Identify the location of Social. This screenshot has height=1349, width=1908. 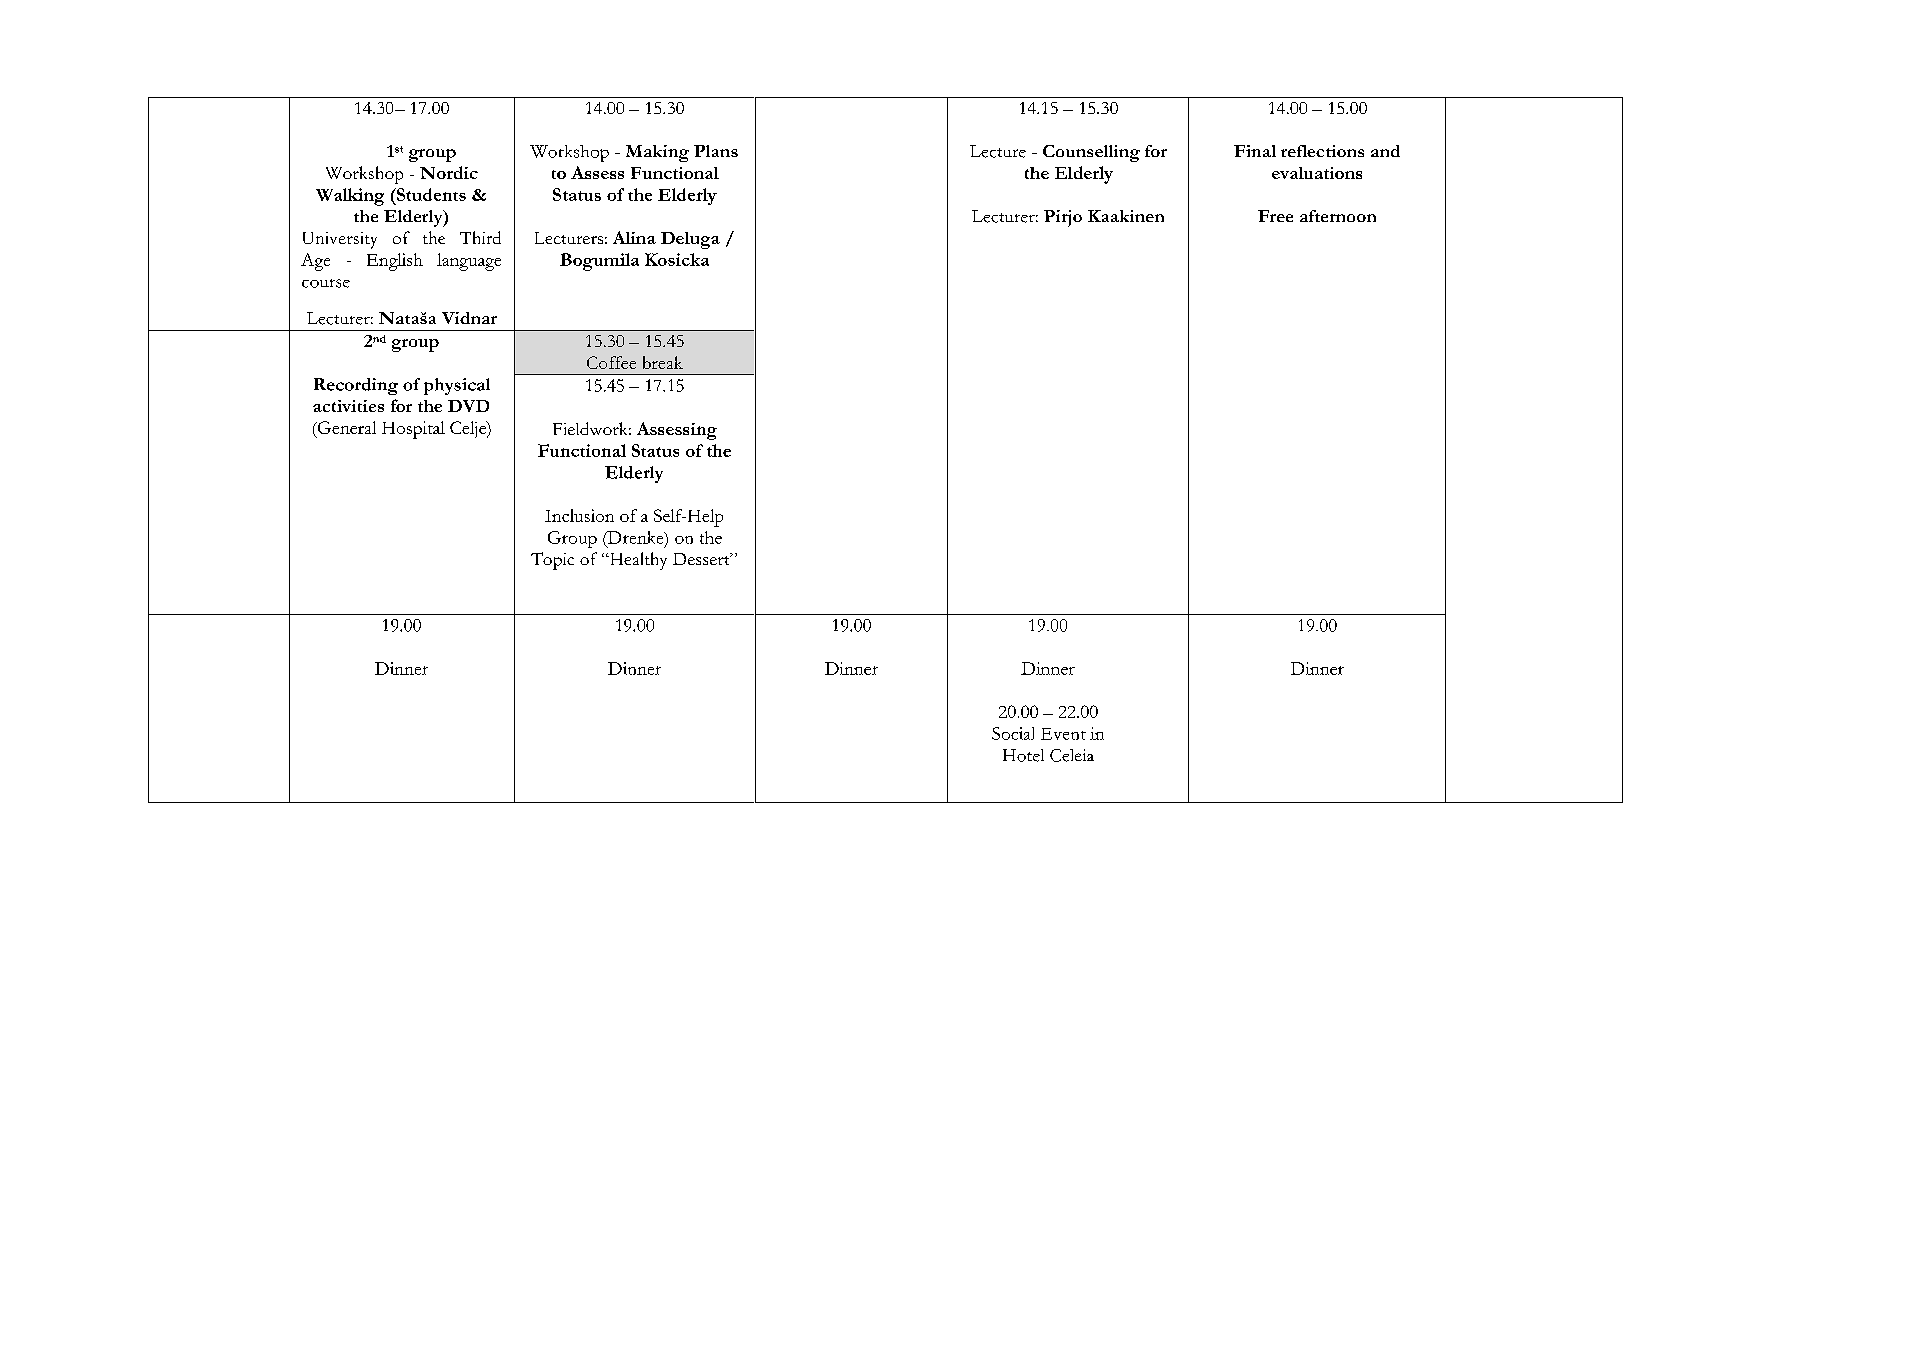
(1013, 733).
